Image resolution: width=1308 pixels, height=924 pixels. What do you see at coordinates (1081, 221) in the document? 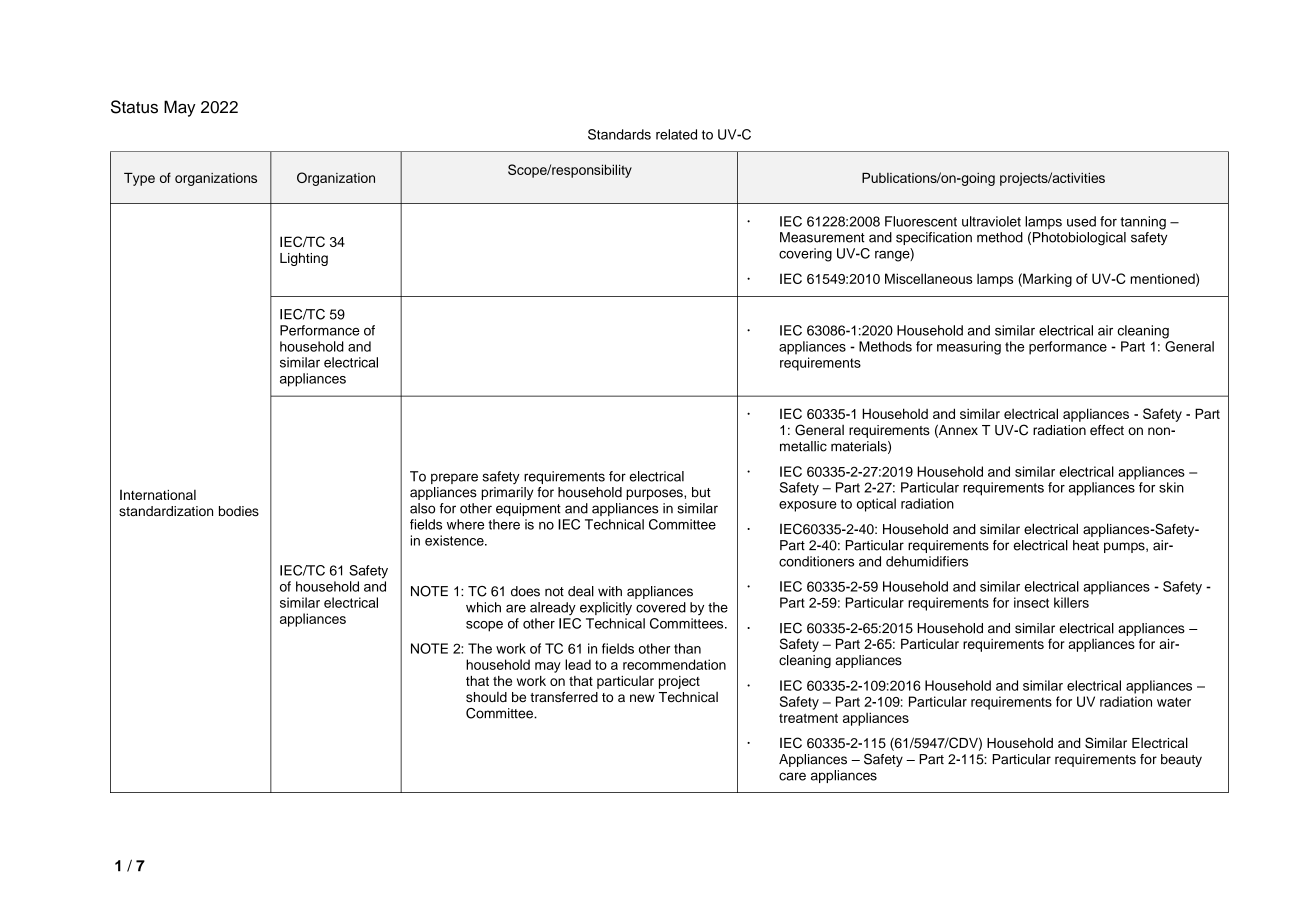
I see `used` at bounding box center [1081, 221].
